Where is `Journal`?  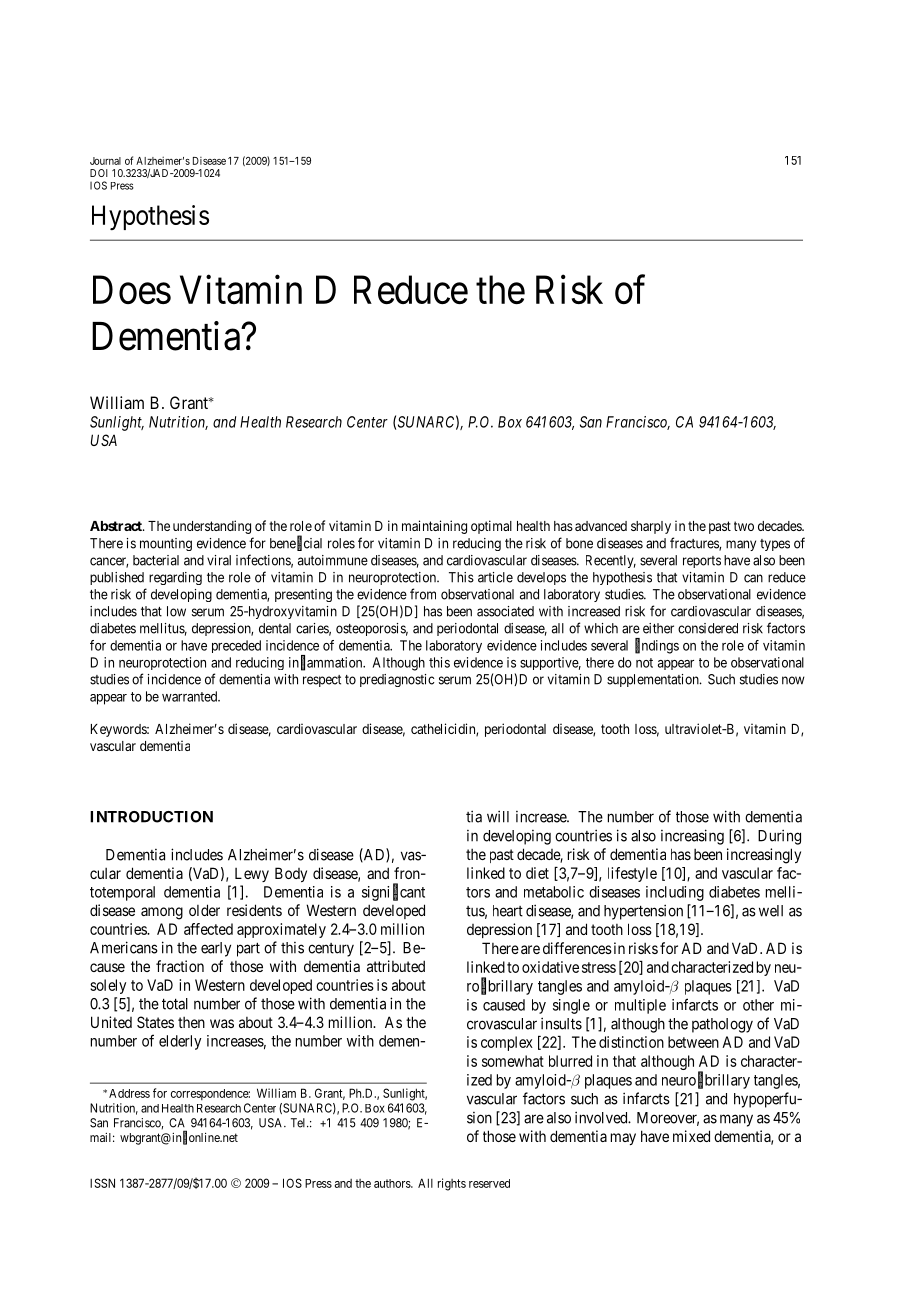 Journal is located at coordinates (105, 161).
